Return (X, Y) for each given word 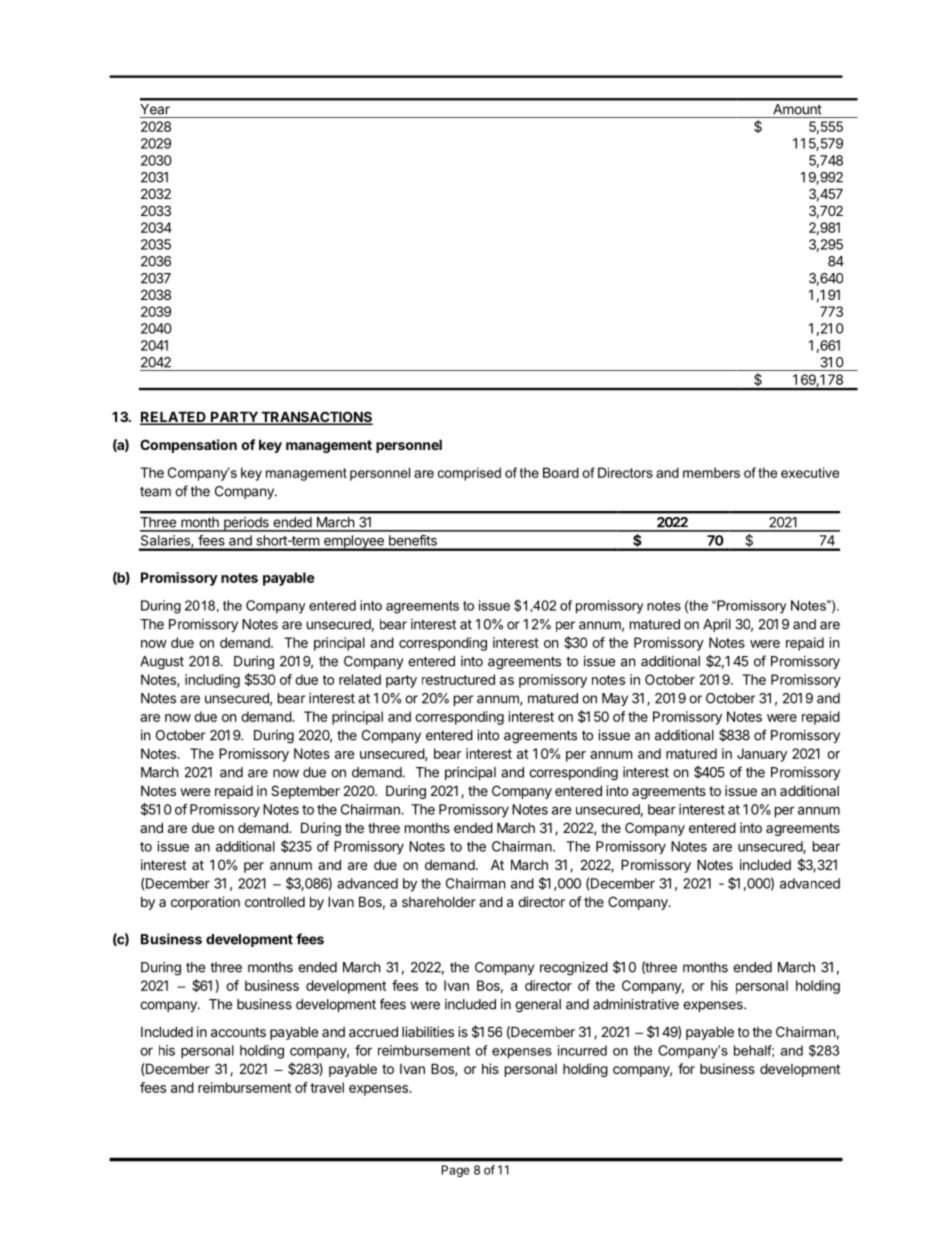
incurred (582, 1050)
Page (456, 1171)
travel (327, 1087)
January (762, 755)
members (711, 473)
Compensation (188, 446)
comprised (469, 474)
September (305, 792)
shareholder (439, 902)
